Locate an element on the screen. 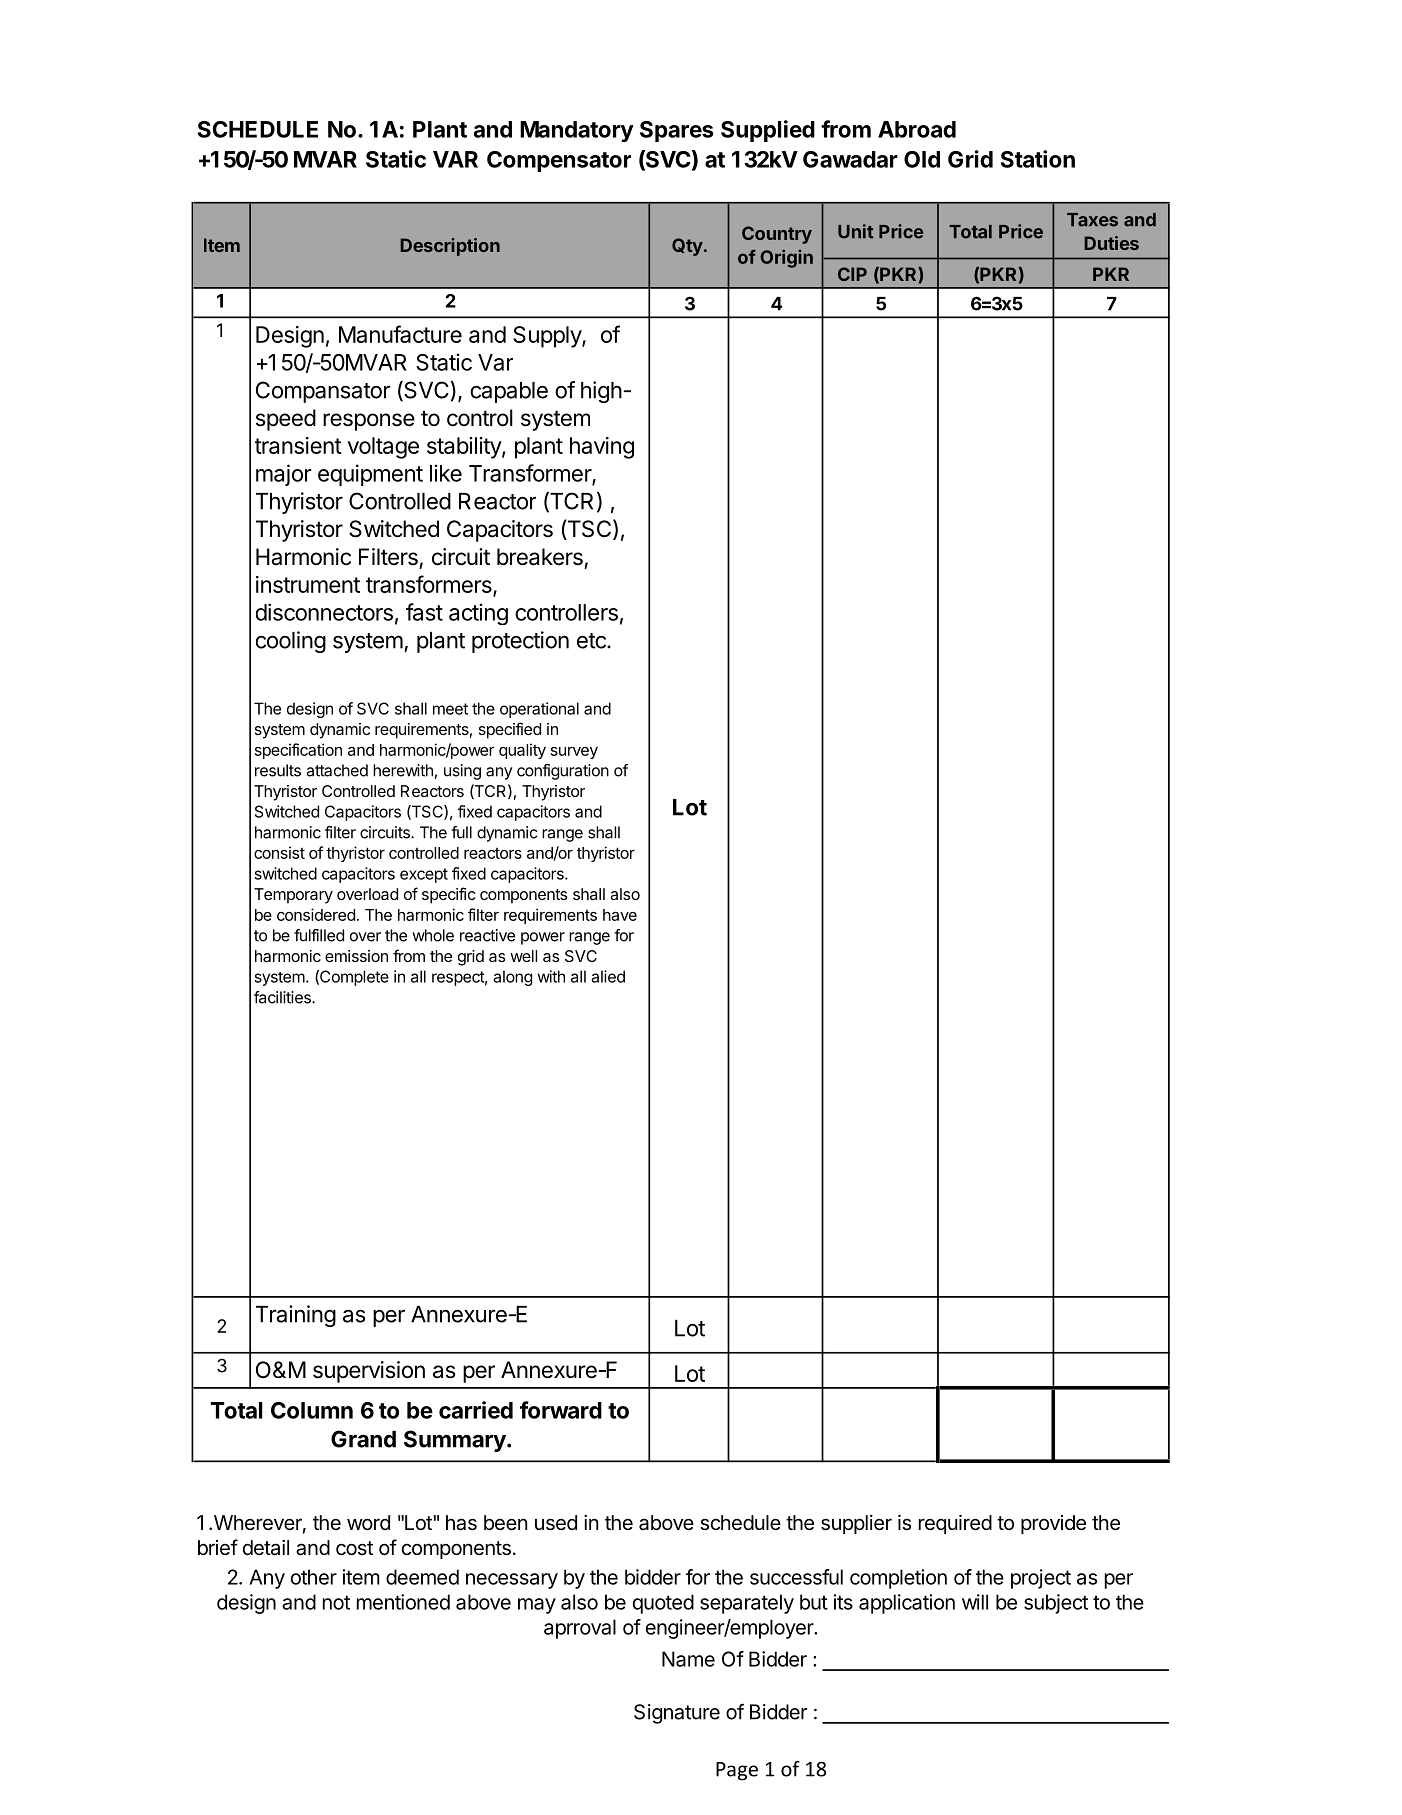 The image size is (1402, 1815). Training is located at coordinates (296, 1316).
